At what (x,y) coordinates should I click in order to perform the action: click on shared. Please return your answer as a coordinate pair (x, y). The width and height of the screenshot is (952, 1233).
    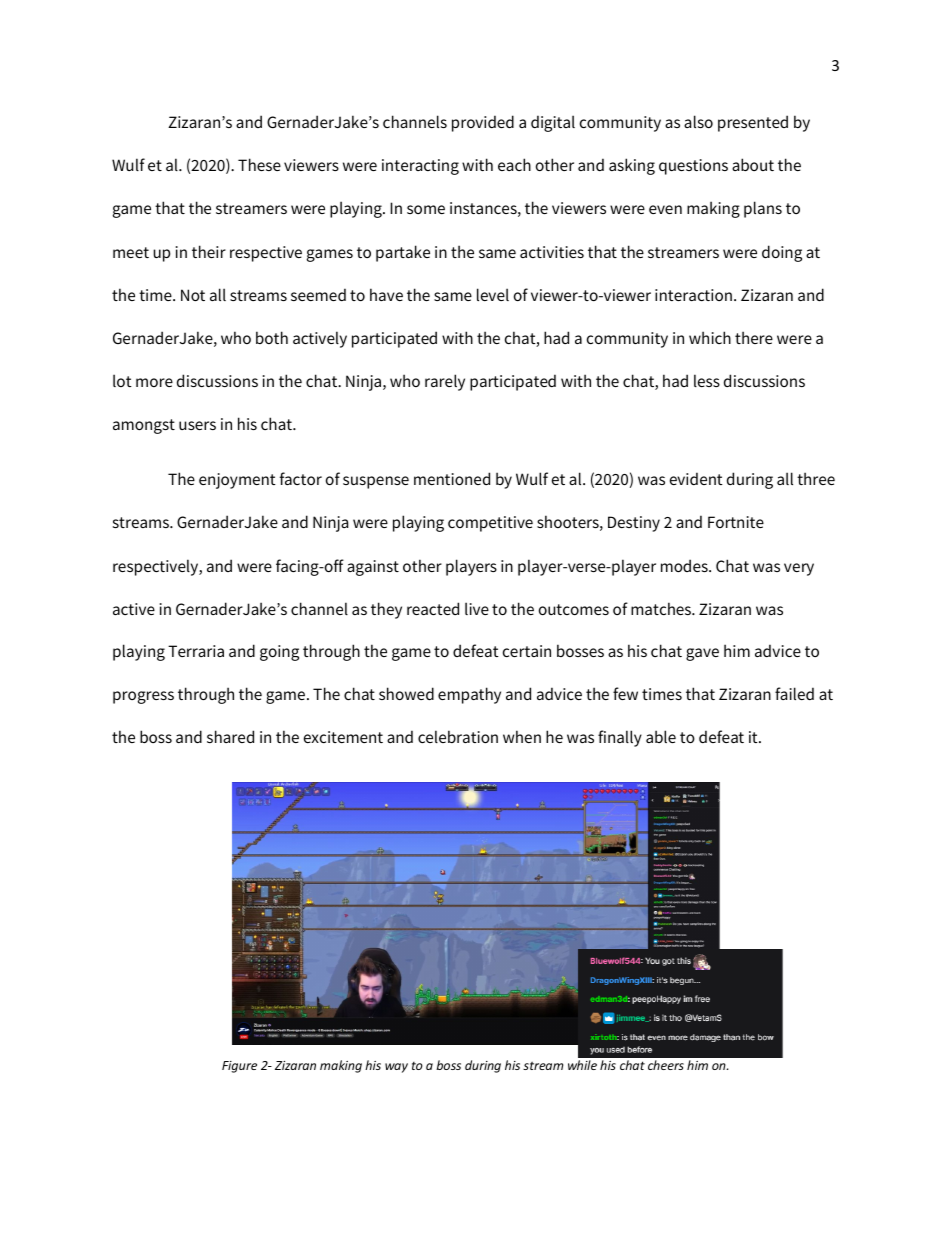
    Looking at the image, I should click on (230, 736).
